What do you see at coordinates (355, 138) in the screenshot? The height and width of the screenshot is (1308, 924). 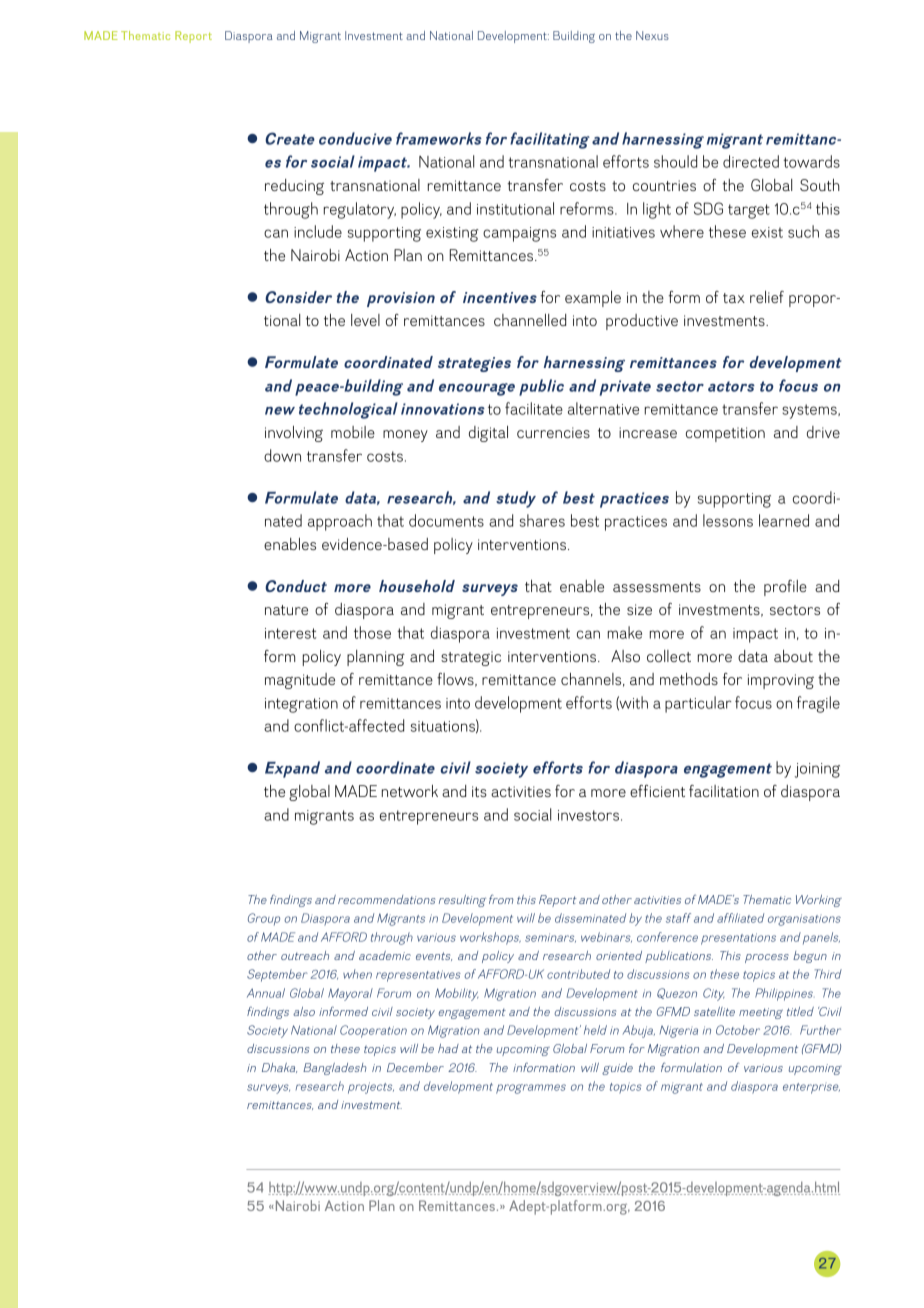 I see `conducive` at bounding box center [355, 138].
